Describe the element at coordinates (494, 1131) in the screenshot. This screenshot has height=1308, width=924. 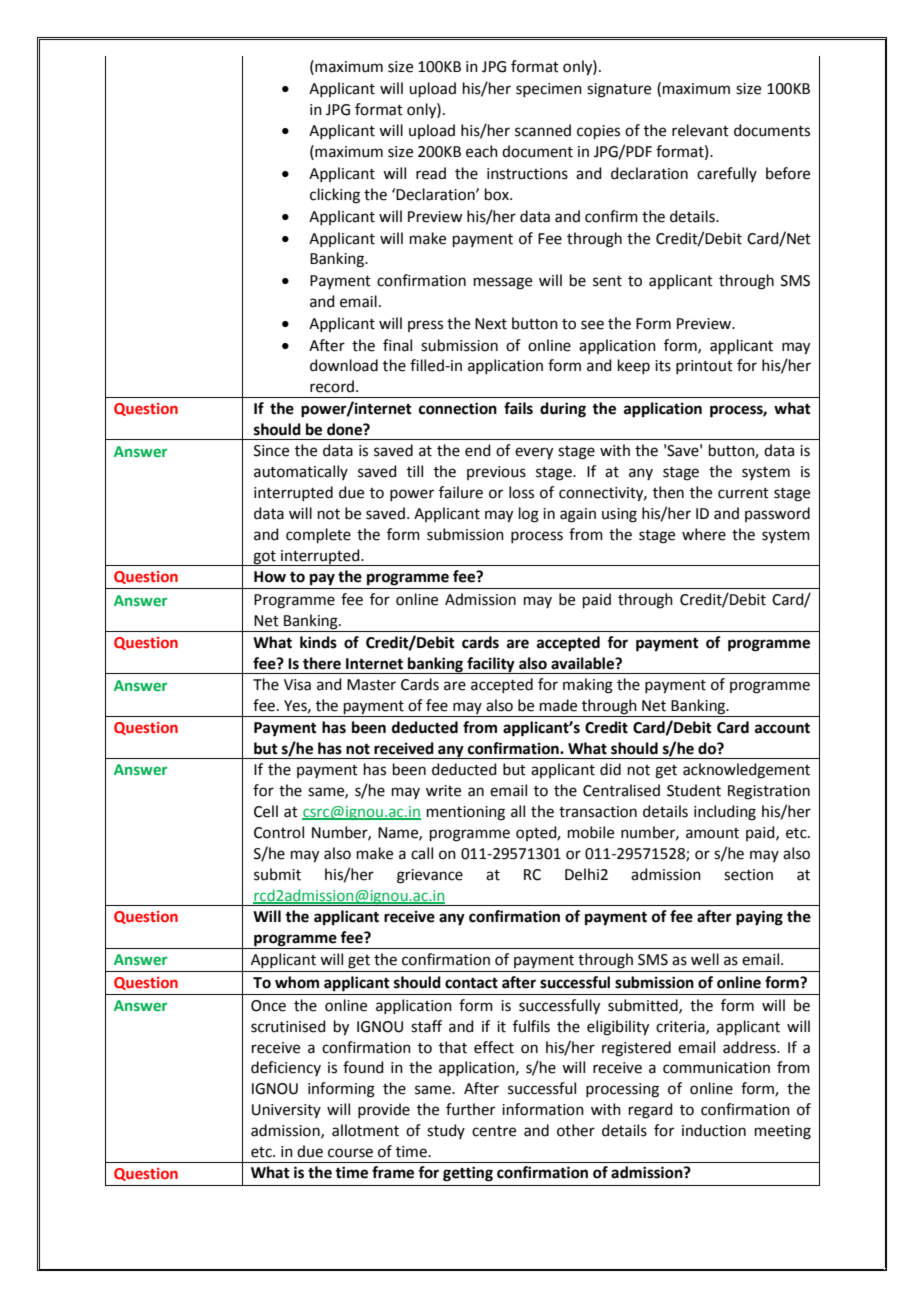
I see `centre` at that location.
